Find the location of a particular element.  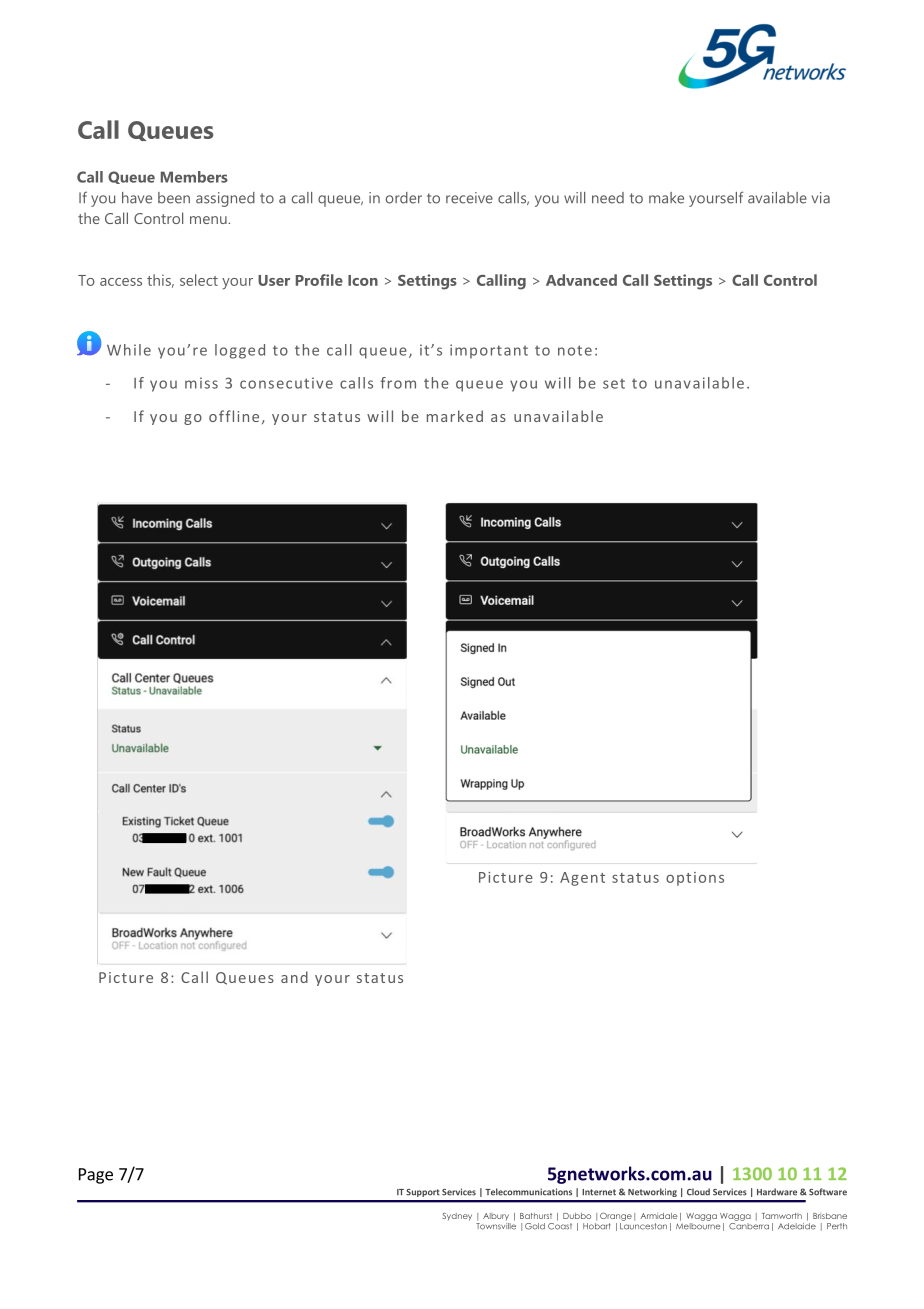

options is located at coordinates (695, 879).
